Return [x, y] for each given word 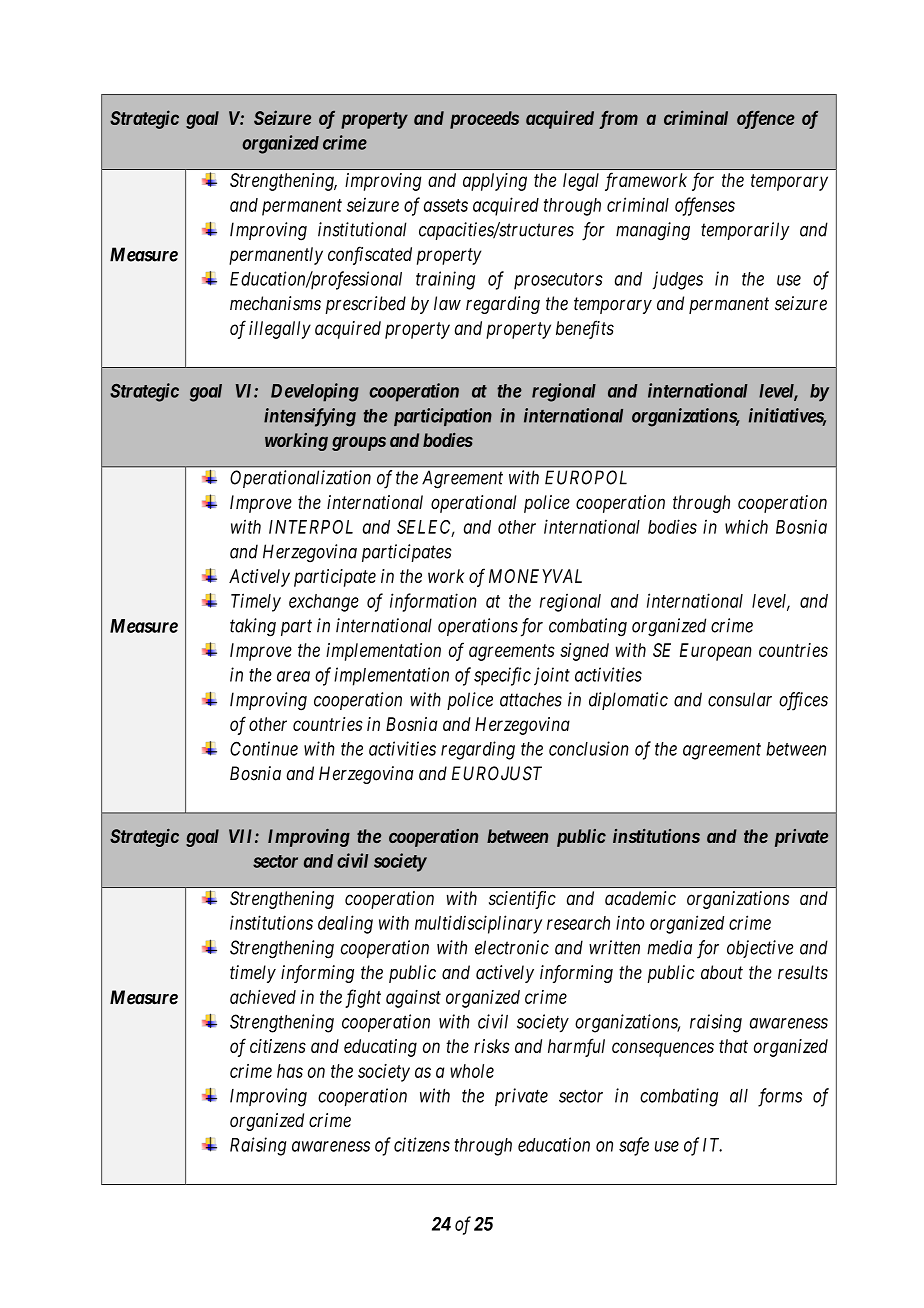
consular [740, 699]
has [290, 1071]
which [746, 526]
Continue [264, 748]
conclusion [589, 748]
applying [495, 182]
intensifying [310, 417]
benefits [585, 329]
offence [766, 119]
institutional [362, 229]
